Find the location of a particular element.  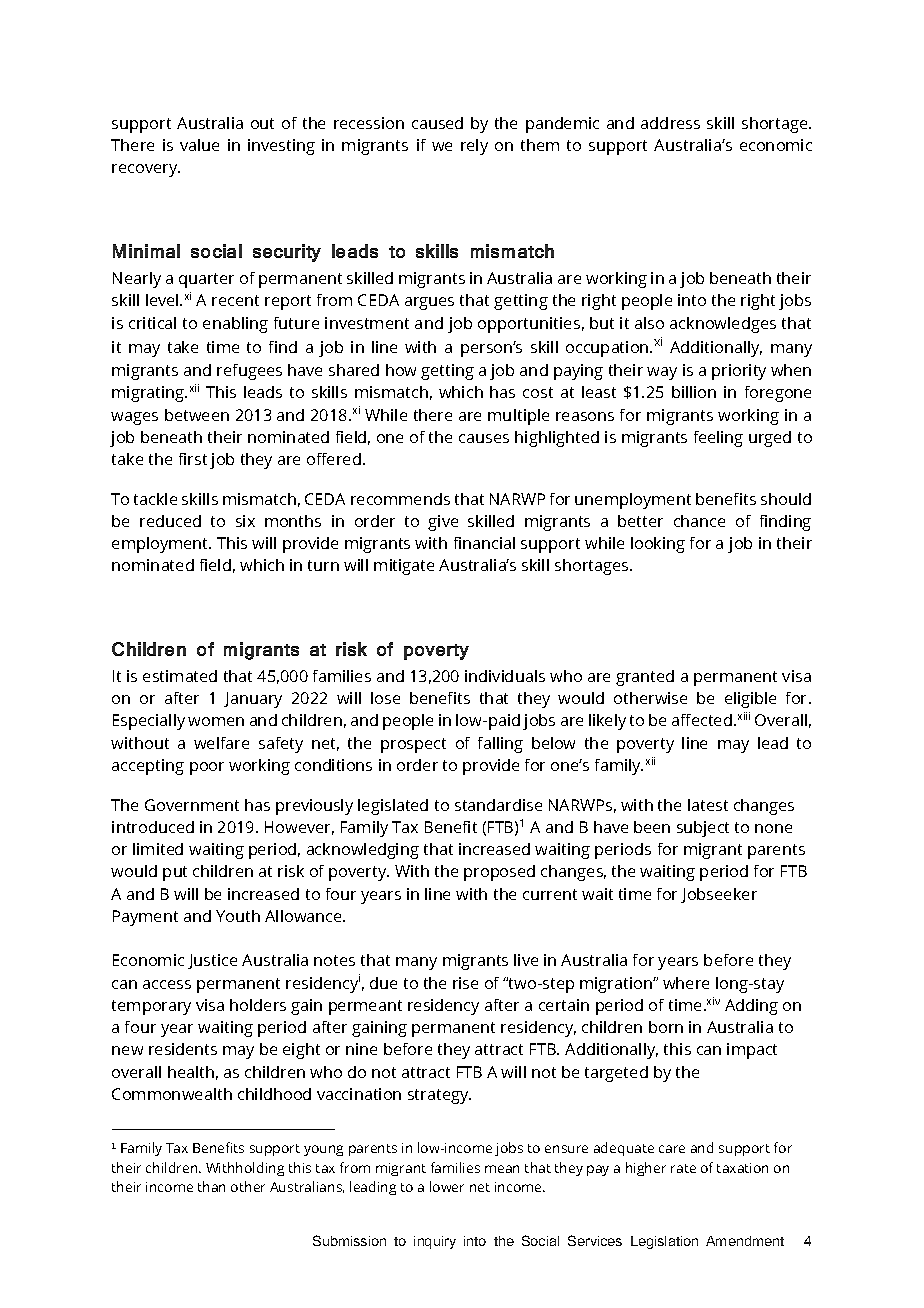

estimated is located at coordinates (180, 676).
